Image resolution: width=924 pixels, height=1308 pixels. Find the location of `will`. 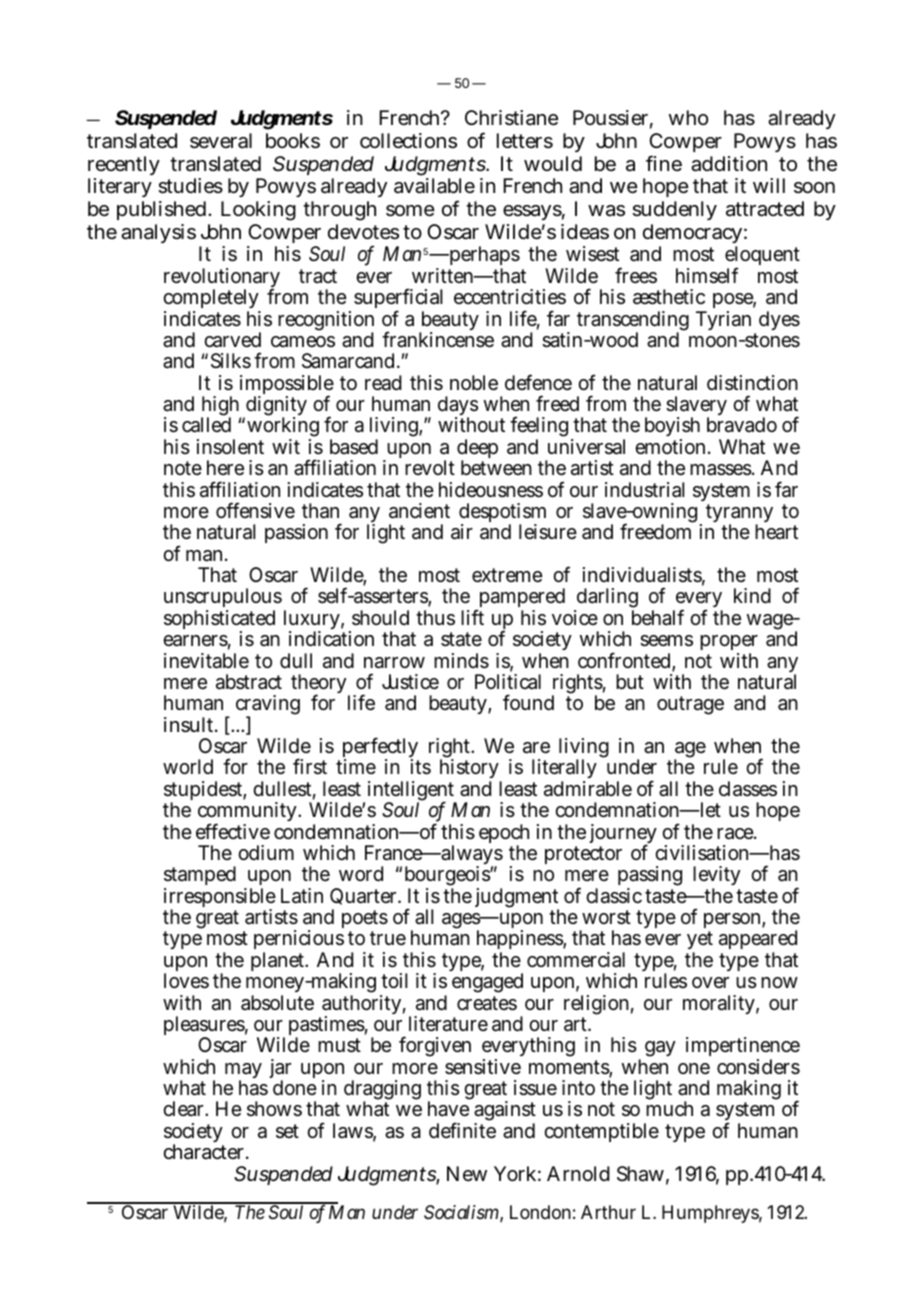

will is located at coordinates (769, 185).
